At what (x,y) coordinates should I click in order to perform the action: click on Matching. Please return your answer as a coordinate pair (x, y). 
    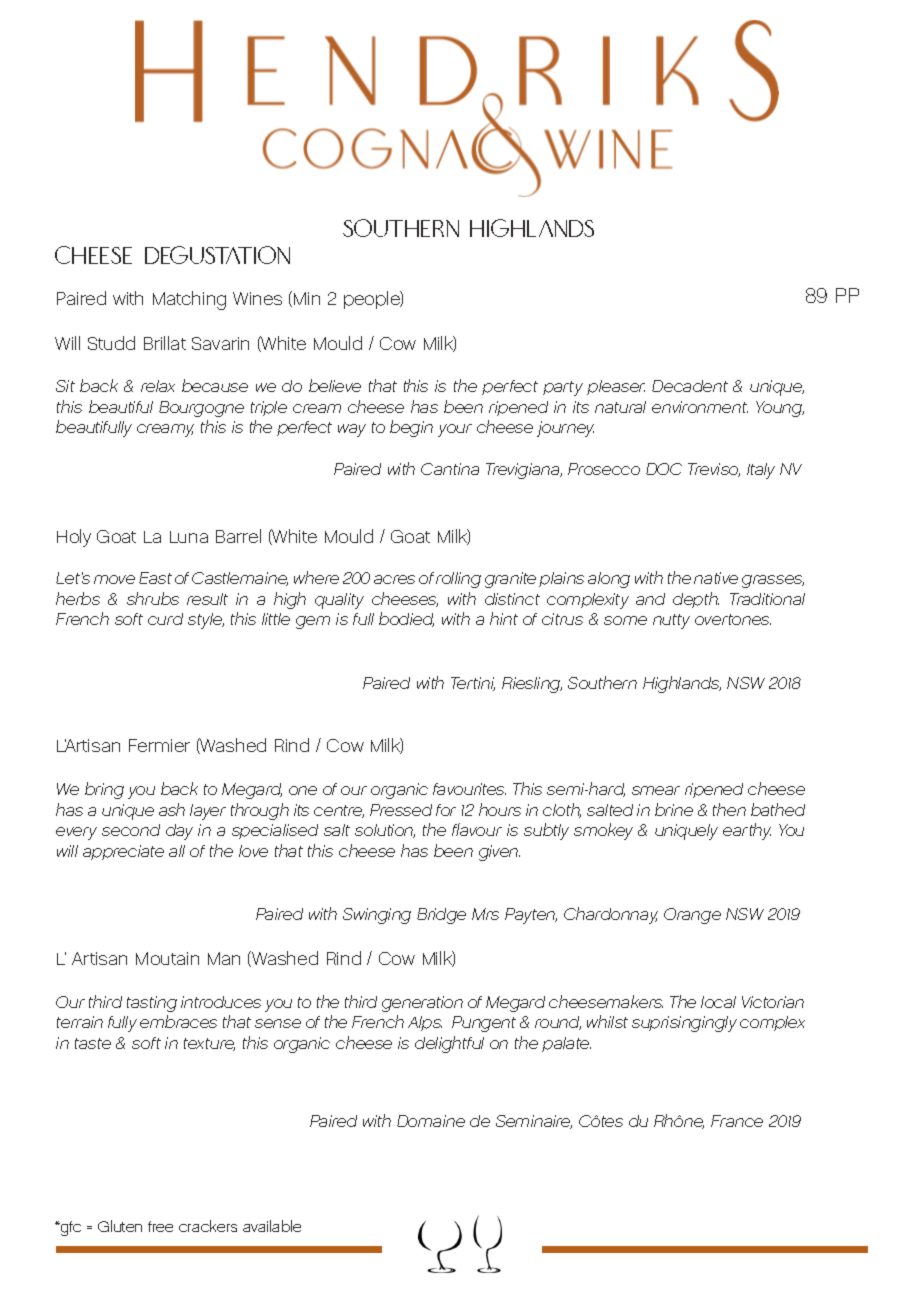
    Looking at the image, I should click on (189, 300).
